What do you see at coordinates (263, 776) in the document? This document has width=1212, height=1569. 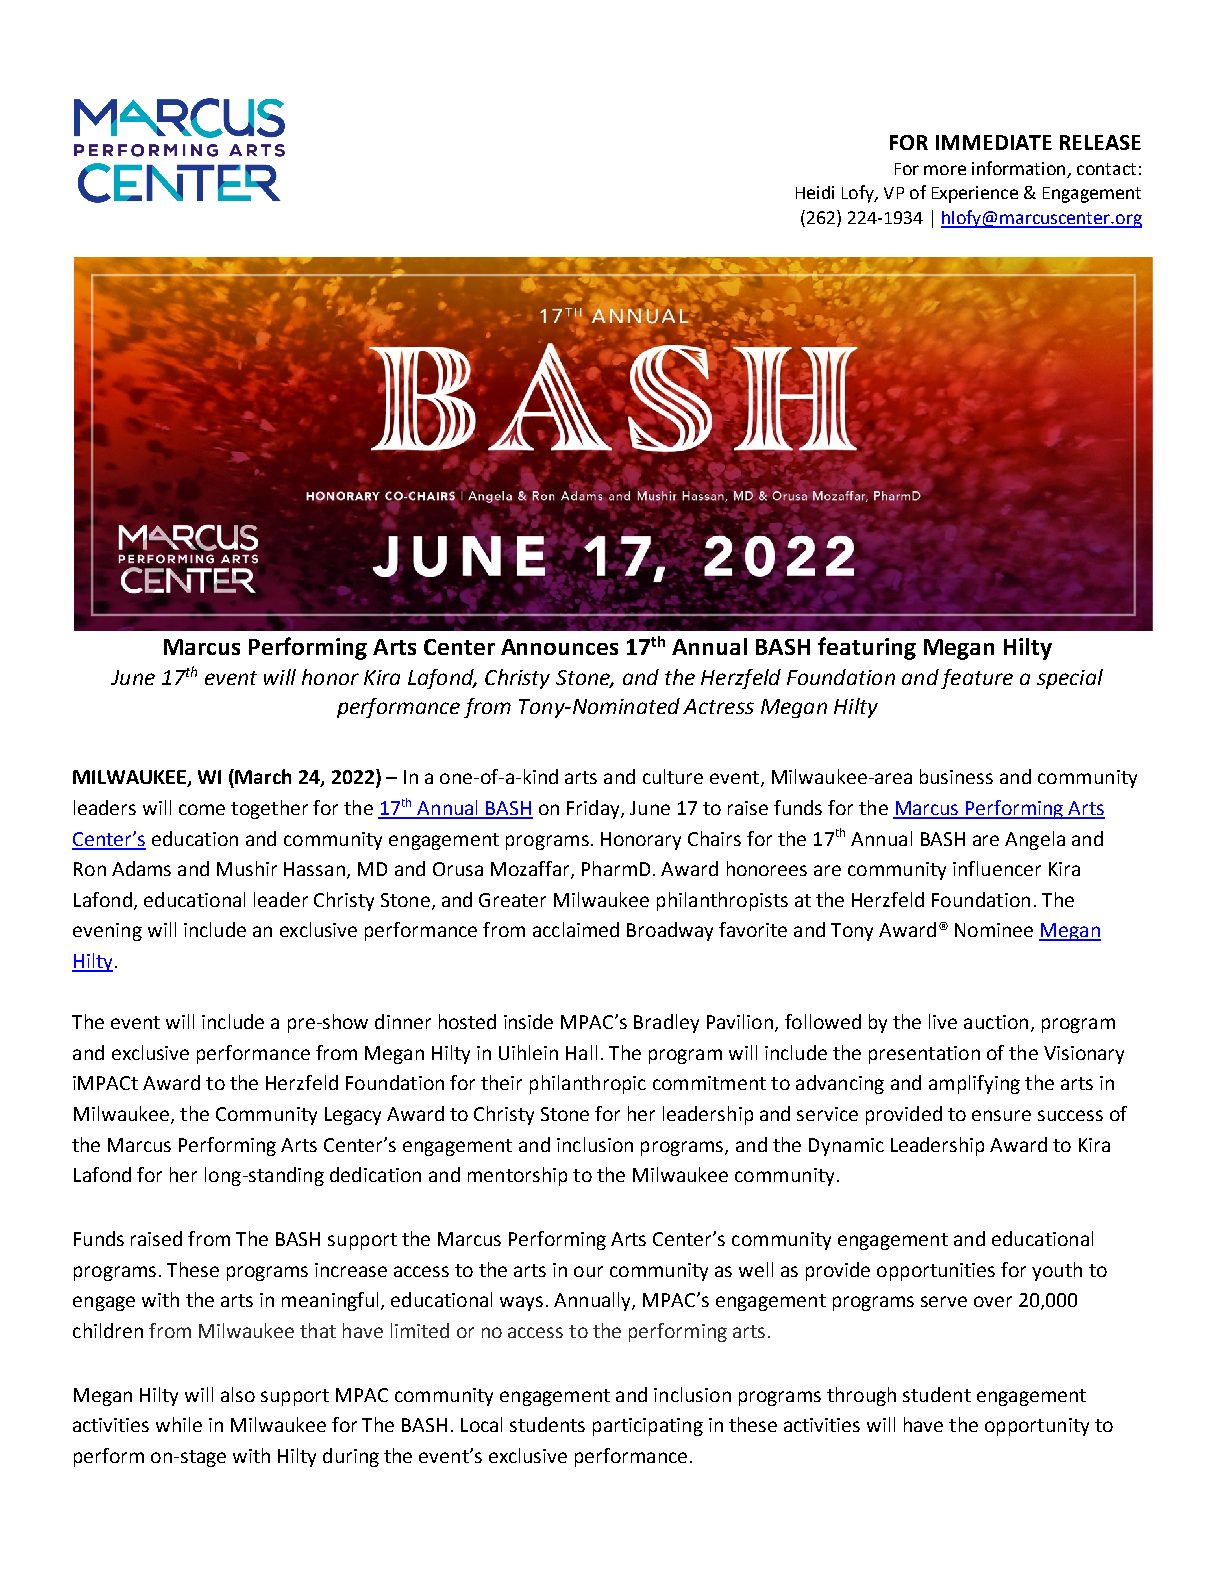 I see `March` at bounding box center [263, 776].
